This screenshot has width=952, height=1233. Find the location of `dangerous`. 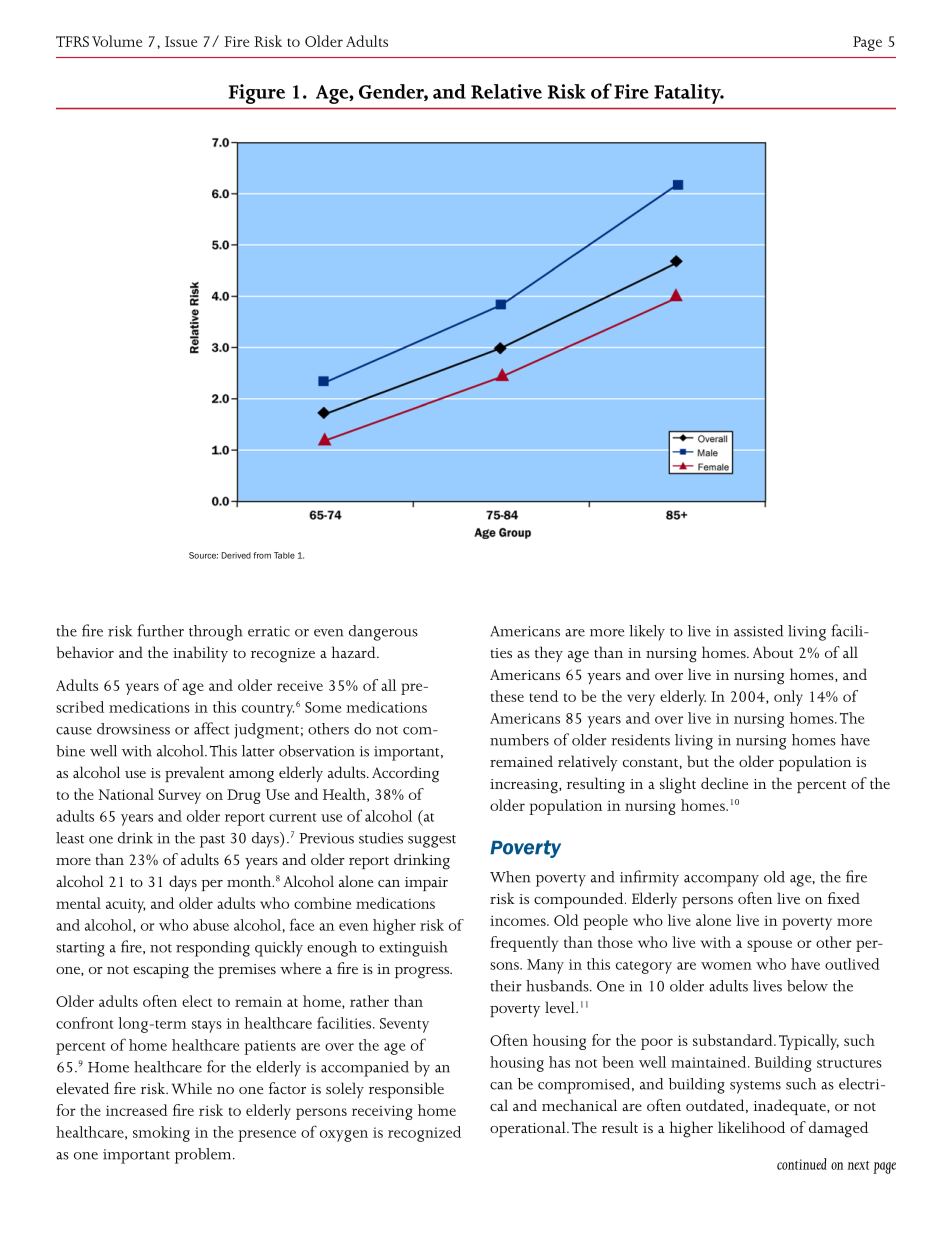

dangerous is located at coordinates (383, 633).
